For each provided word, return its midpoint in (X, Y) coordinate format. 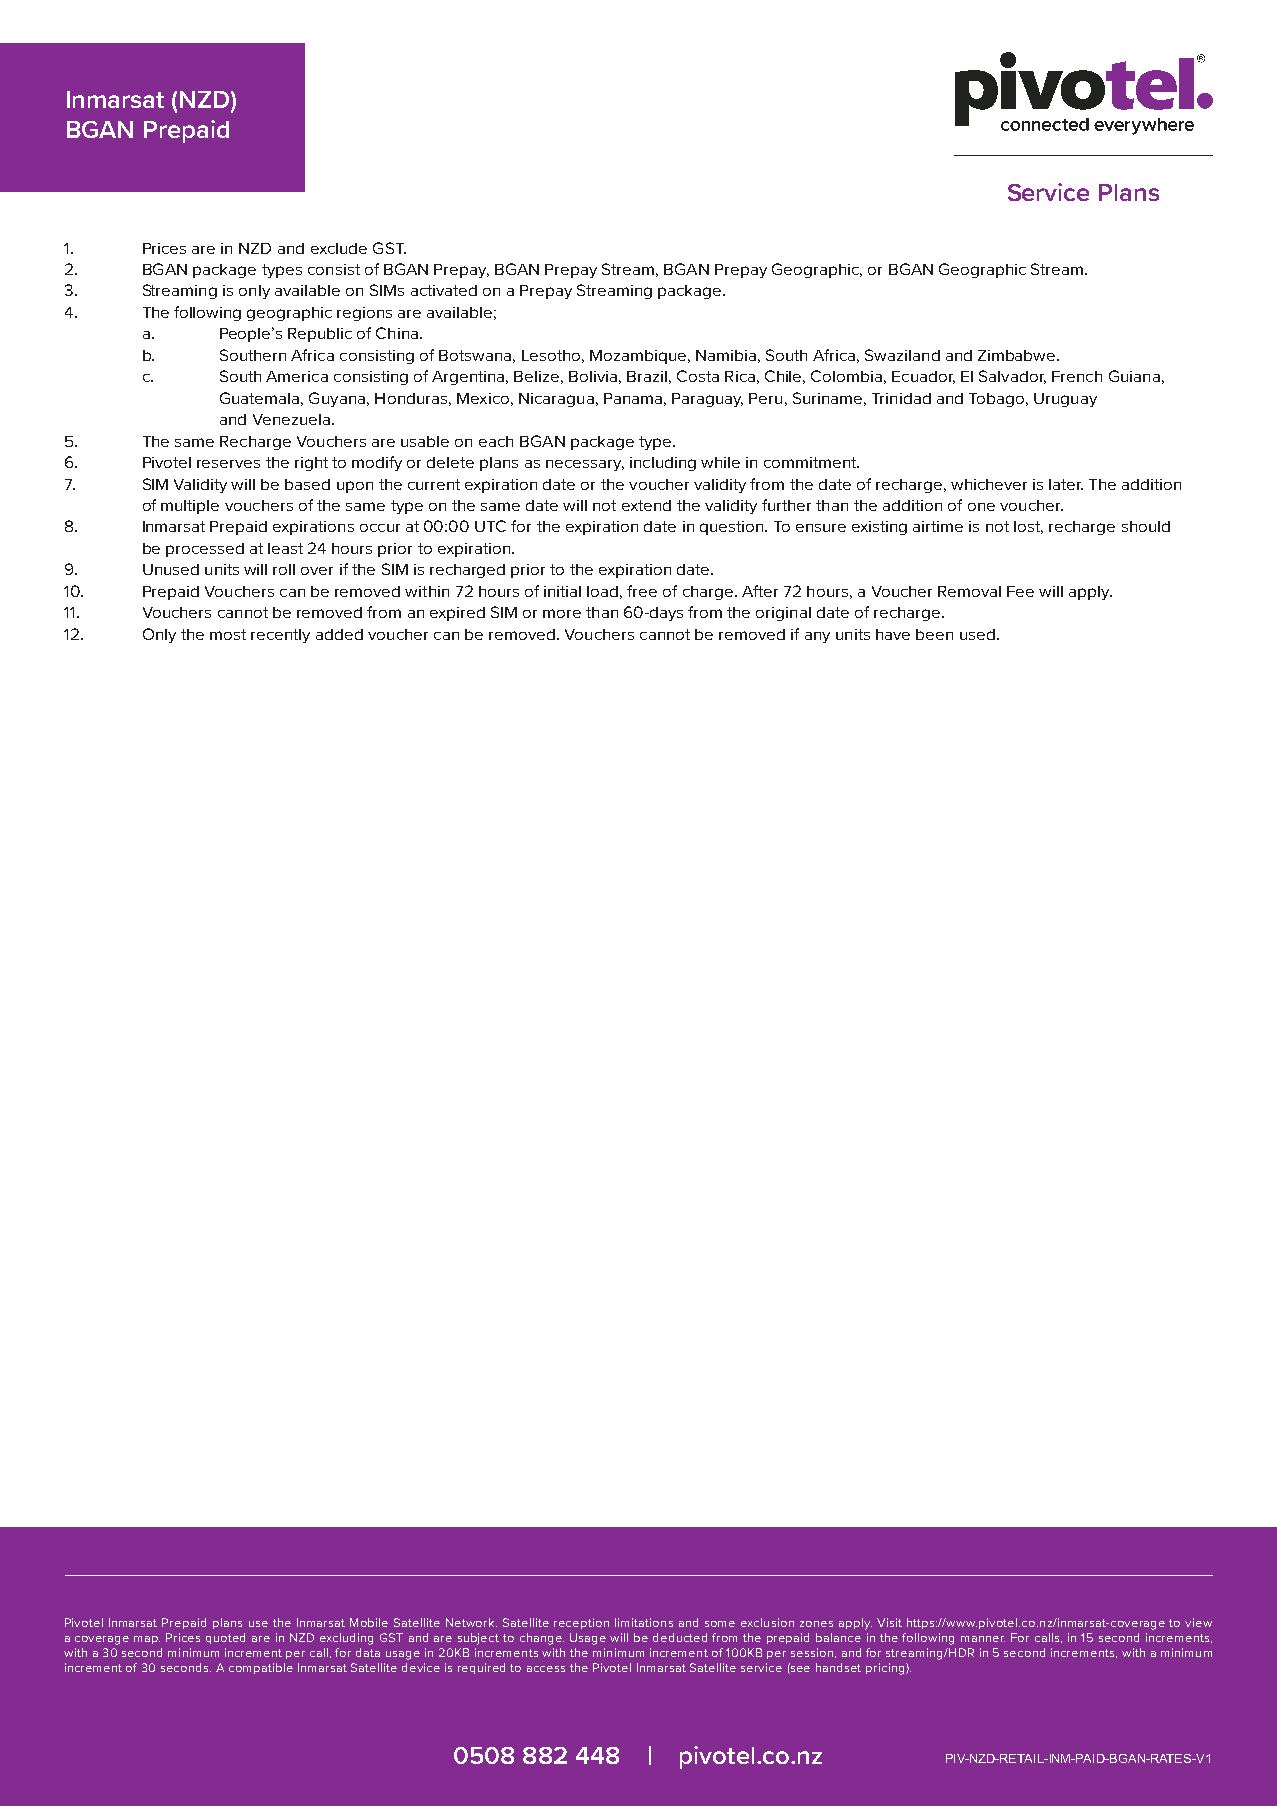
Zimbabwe (1018, 355)
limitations (644, 1622)
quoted (225, 1638)
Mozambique (638, 357)
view (1198, 1622)
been (934, 634)
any (817, 637)
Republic (320, 335)
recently (280, 636)
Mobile (369, 1622)
